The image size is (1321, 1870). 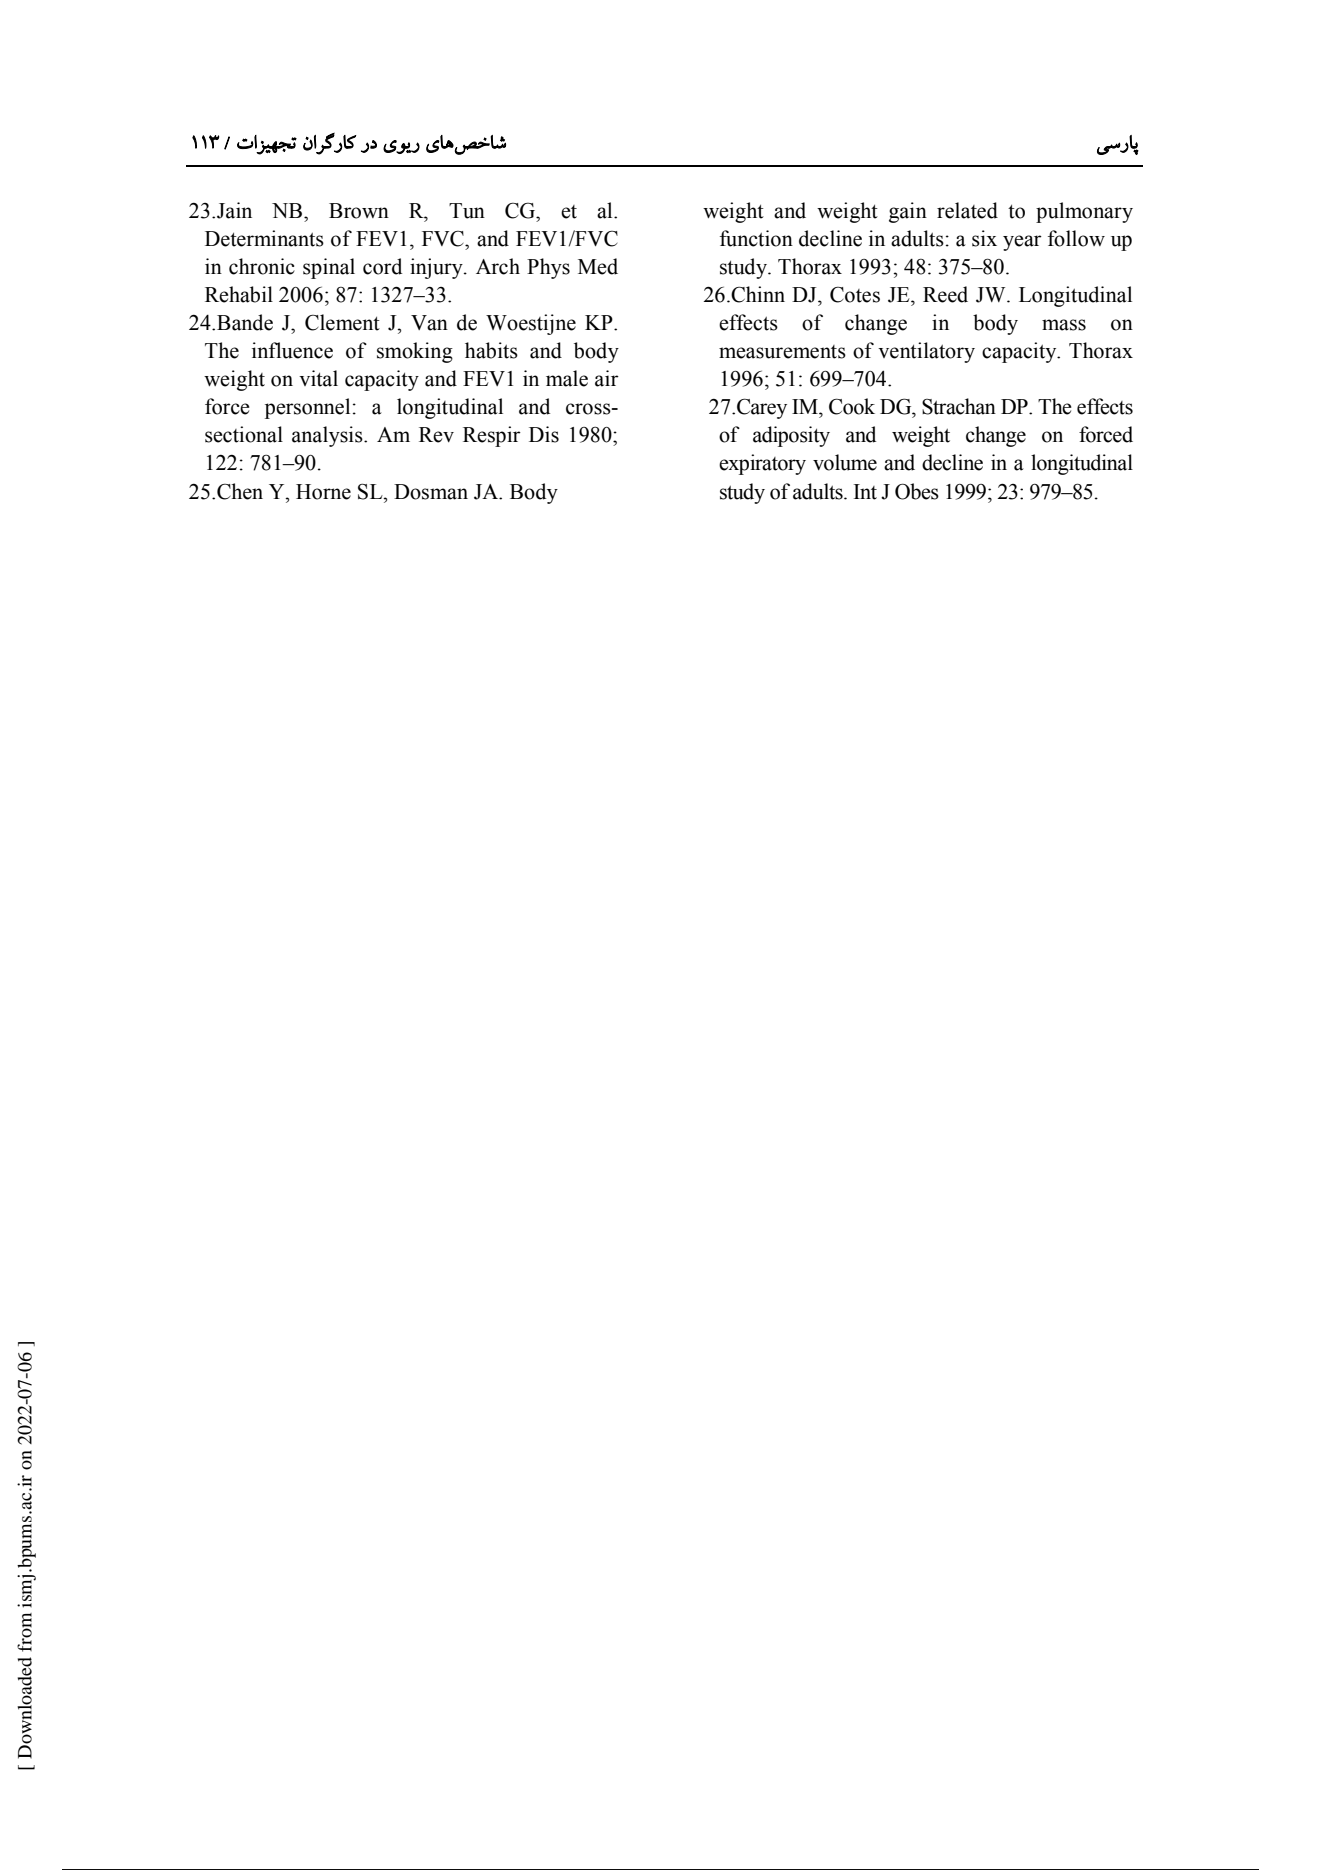 I want to click on Brown, so click(x=359, y=211).
